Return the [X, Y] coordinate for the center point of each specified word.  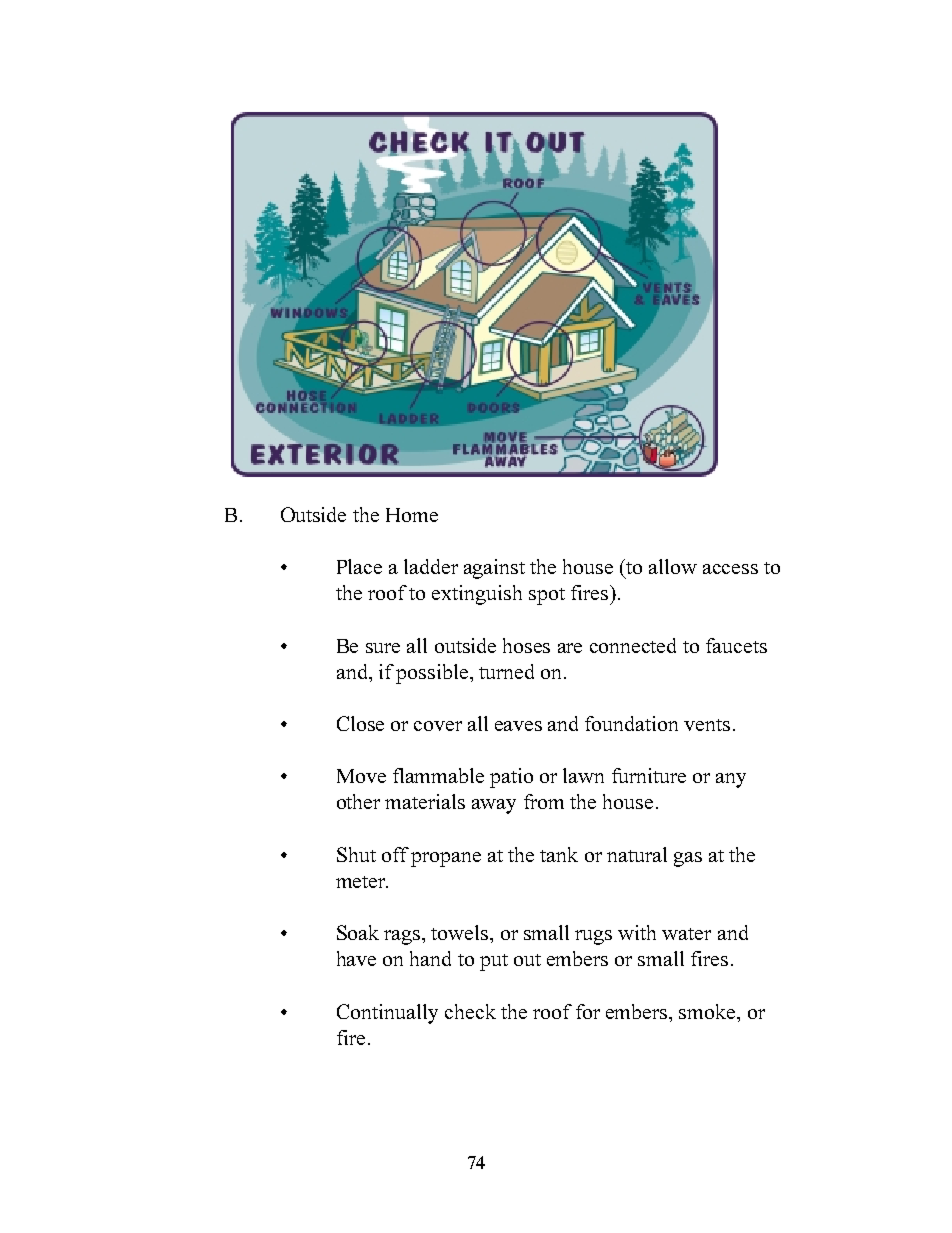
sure [383, 648]
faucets [736, 645]
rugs [593, 937]
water [686, 934]
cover [438, 726]
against [494, 569]
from [544, 801]
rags [403, 937]
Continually [387, 1014]
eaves [518, 726]
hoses [526, 645]
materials [425, 801]
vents [707, 725]
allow [673, 566]
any [731, 780]
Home [412, 515]
